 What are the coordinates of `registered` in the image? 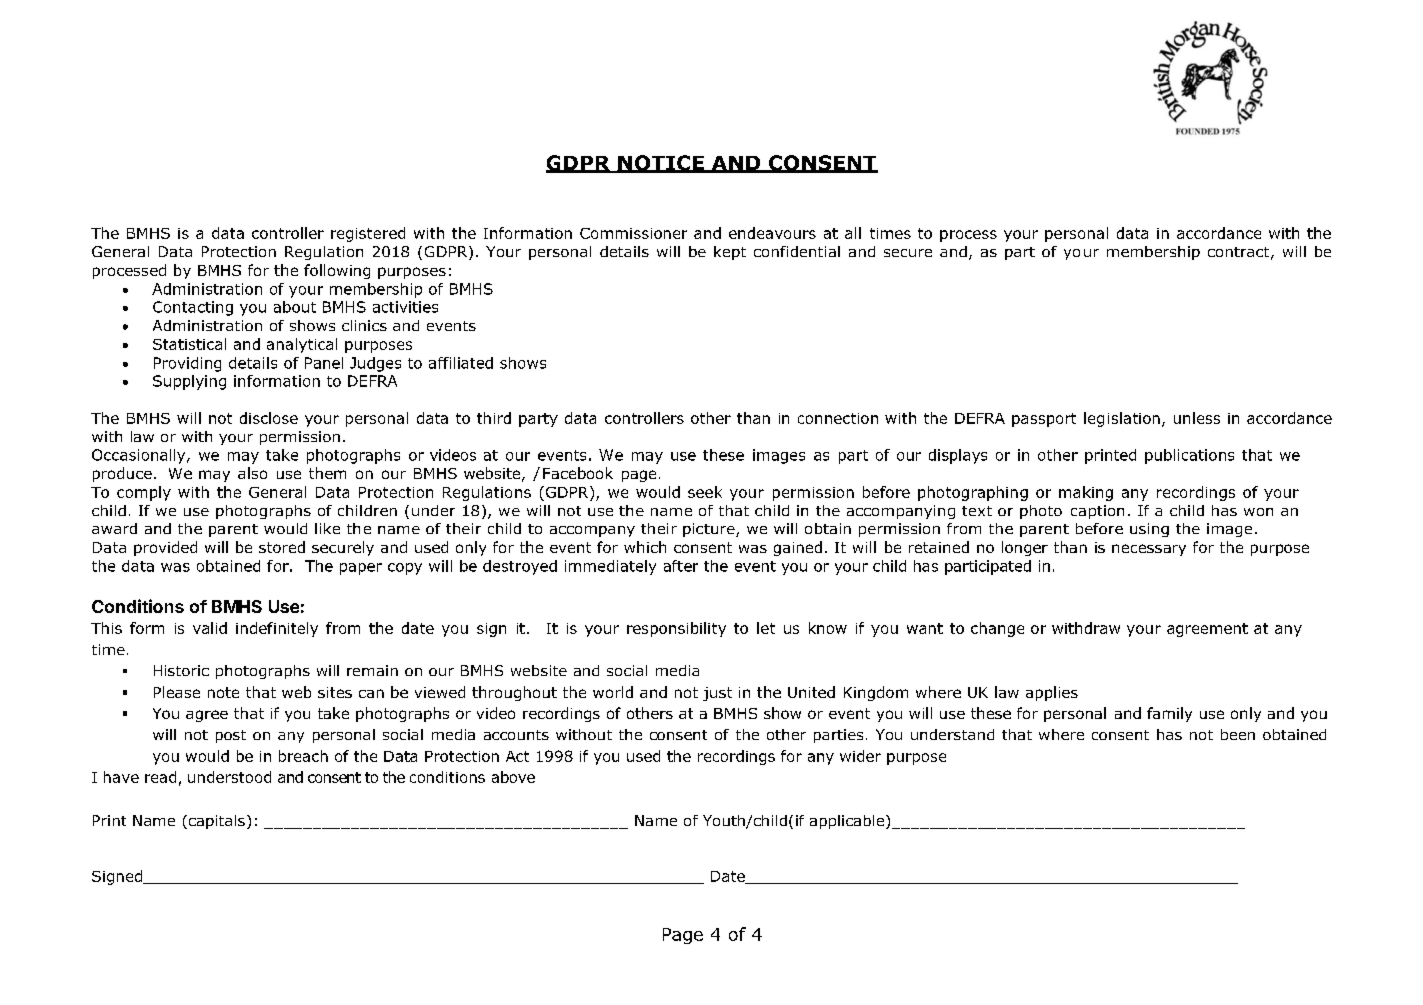 It's located at (368, 234).
